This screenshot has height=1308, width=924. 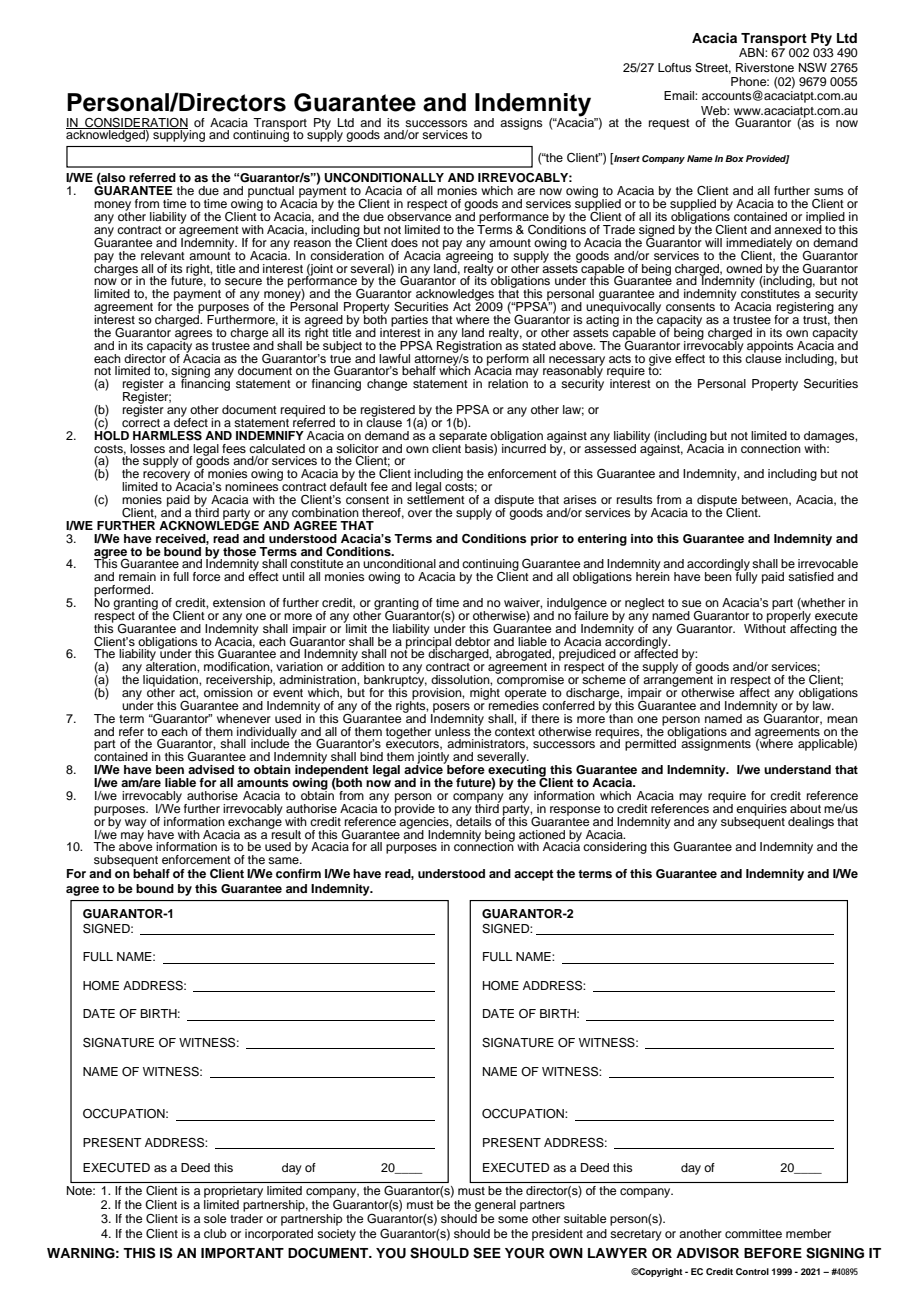 I want to click on confirm, so click(x=298, y=873).
